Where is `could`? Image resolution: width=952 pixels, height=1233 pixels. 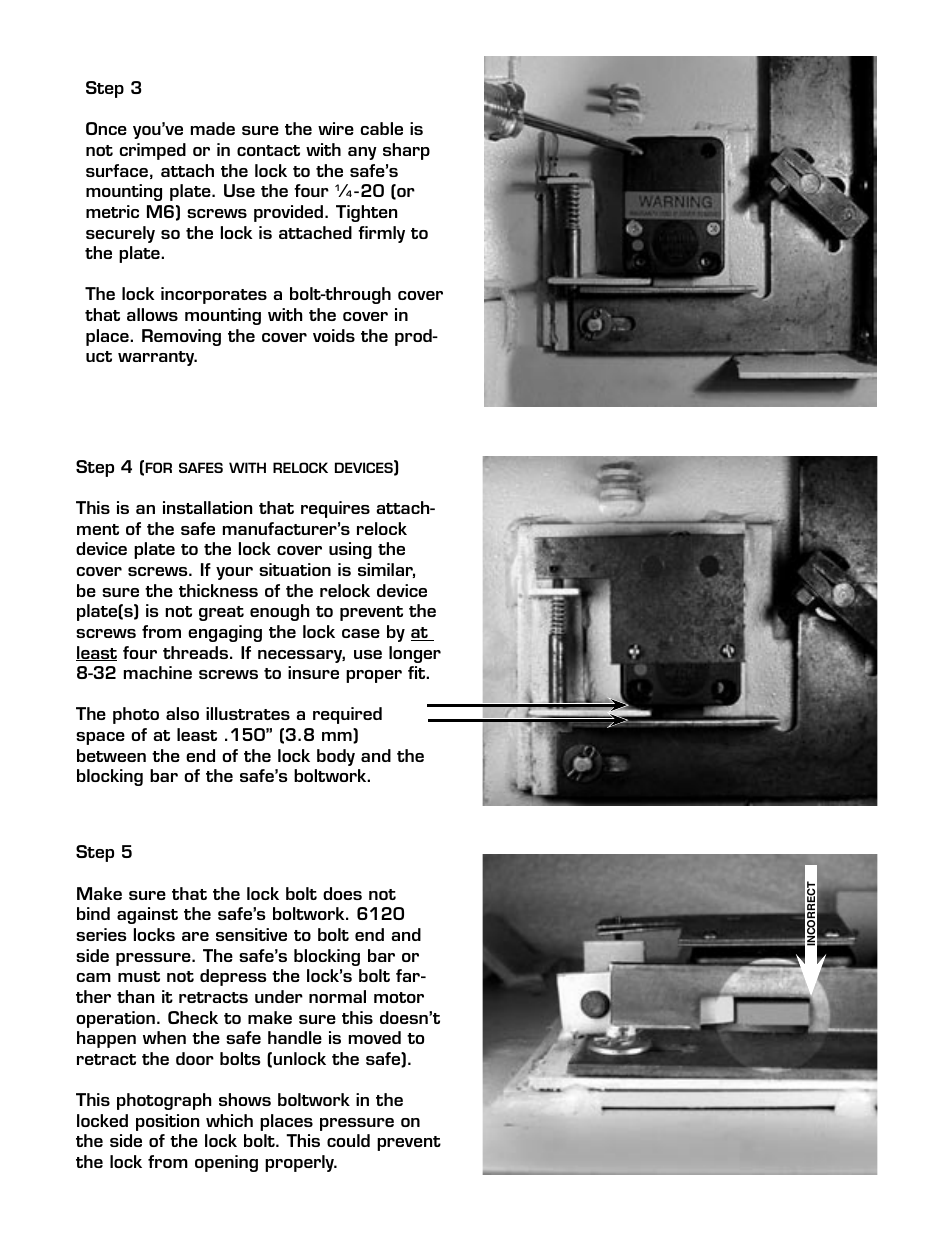 could is located at coordinates (348, 1140).
